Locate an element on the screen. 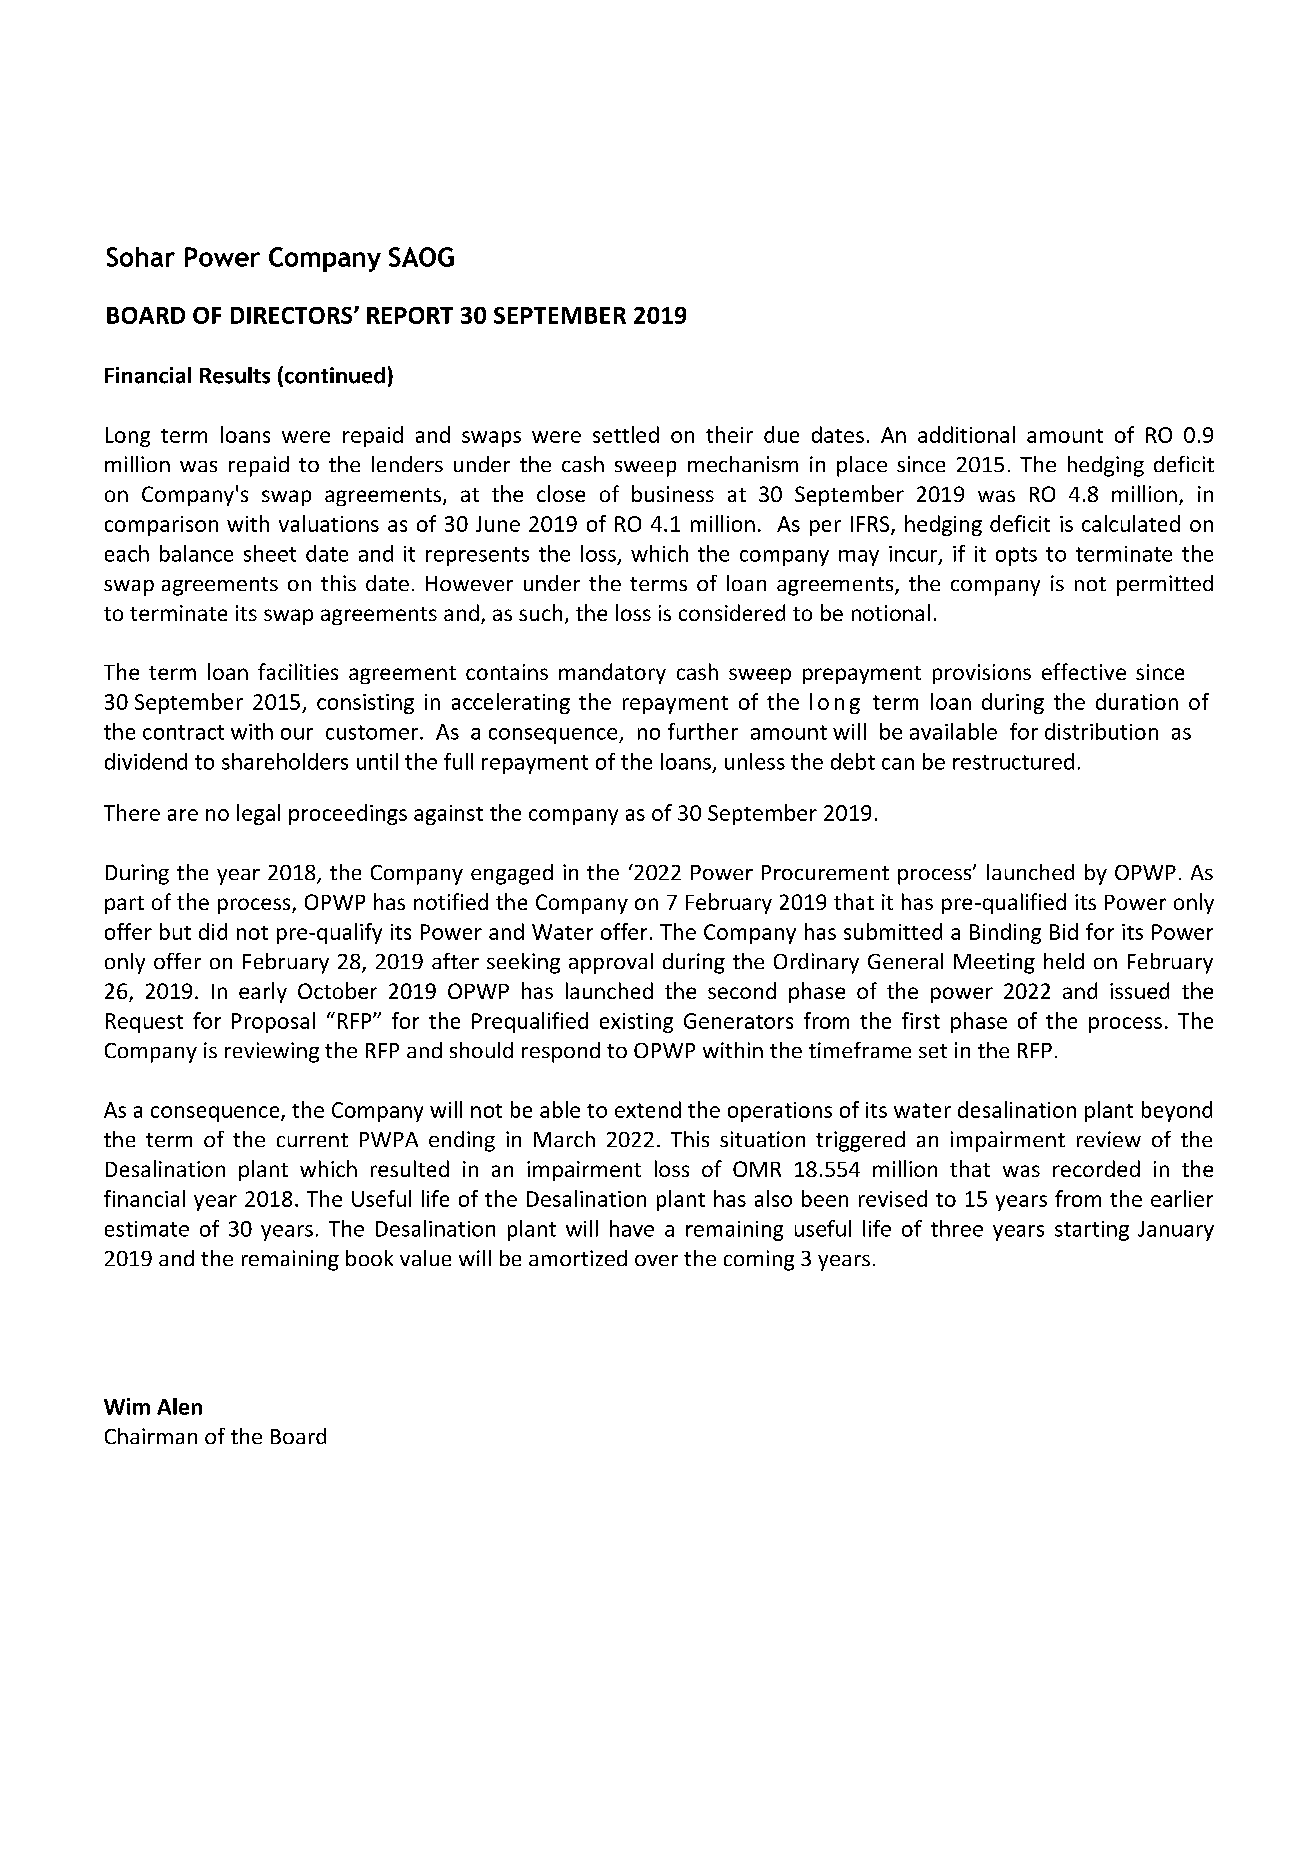 The height and width of the screenshot is (1860, 1316). engaged is located at coordinates (512, 874).
